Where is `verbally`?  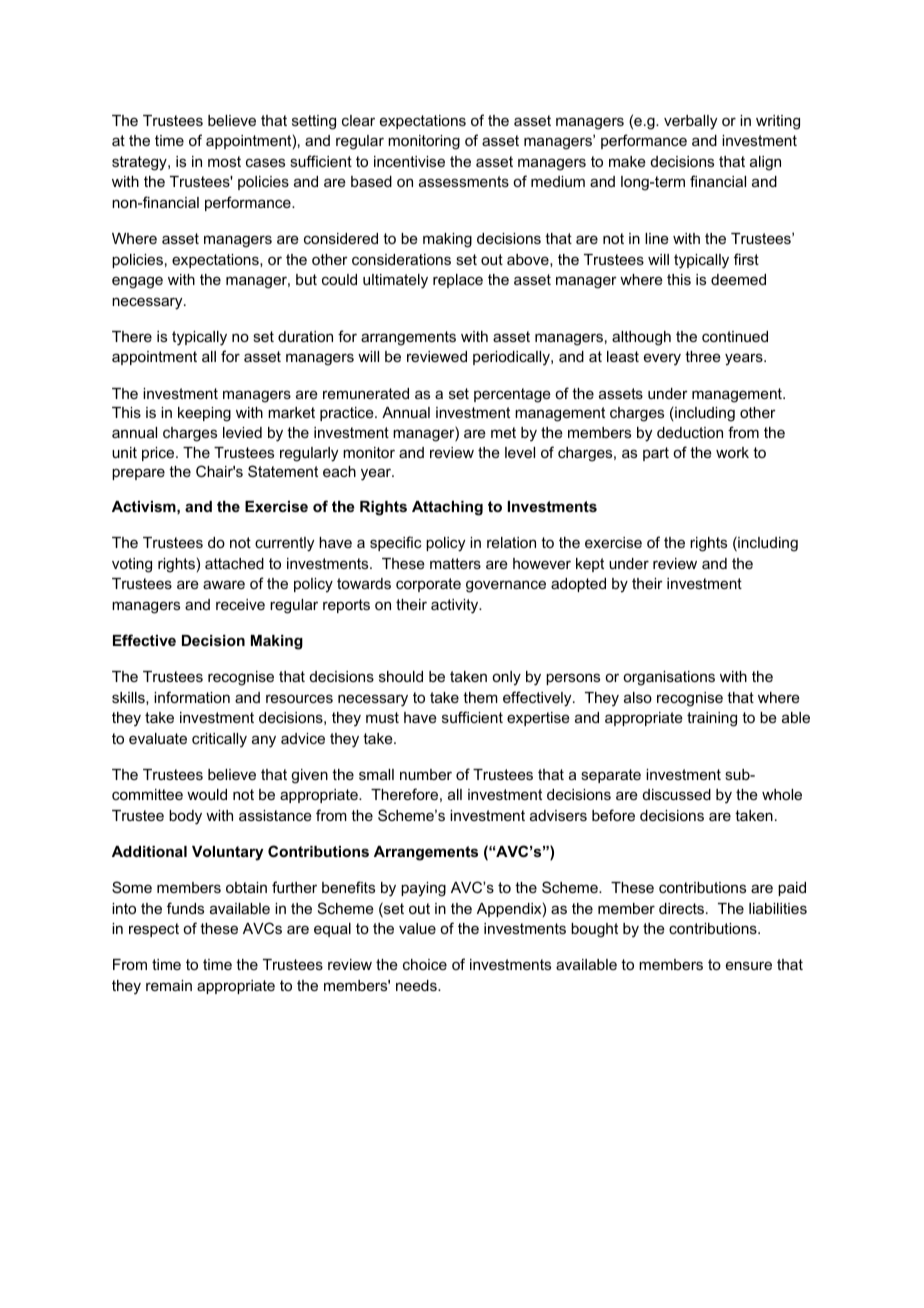 verbally is located at coordinates (690, 122).
